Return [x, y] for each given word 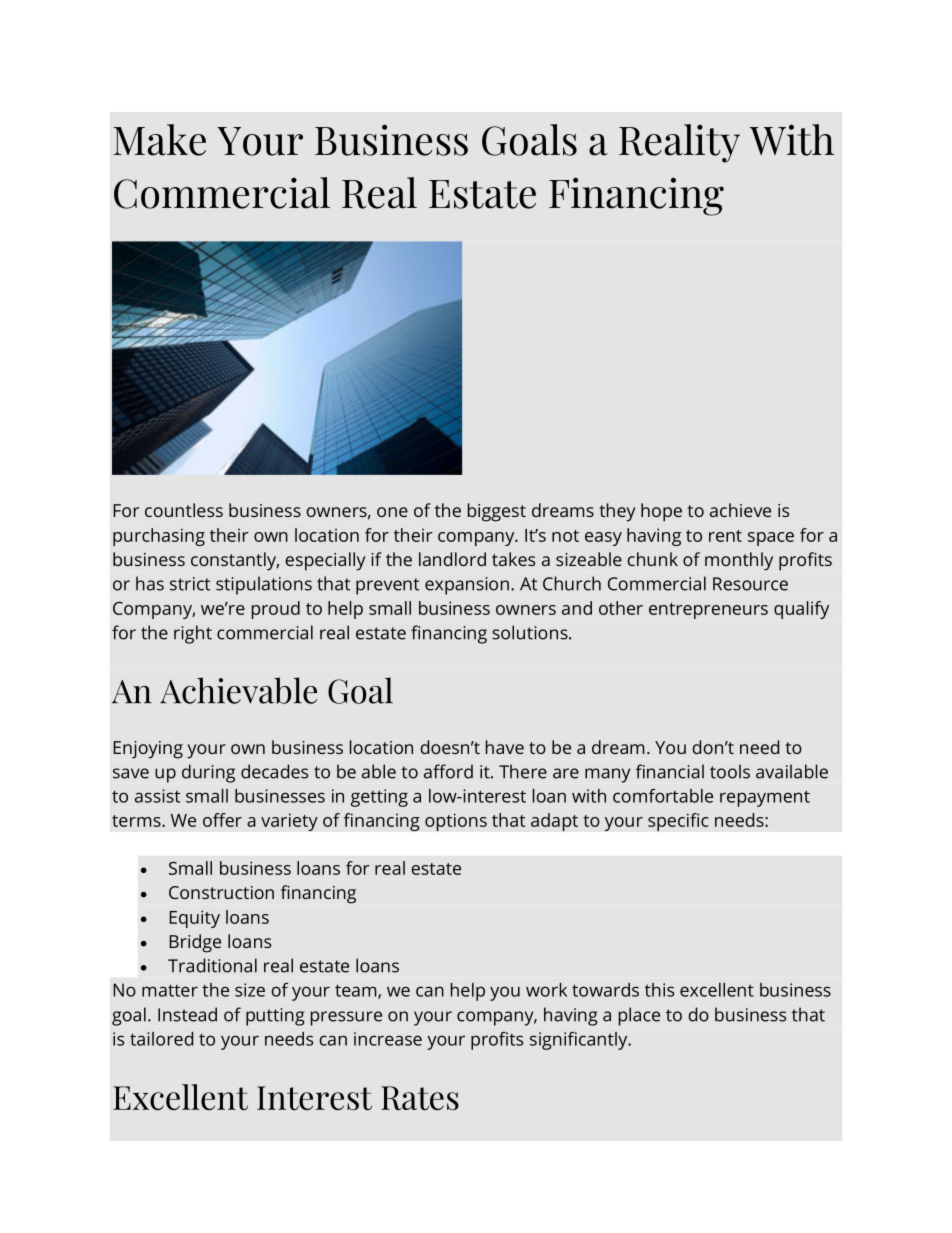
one [392, 512]
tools [730, 771]
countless [184, 510]
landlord [452, 559]
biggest [497, 512]
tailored [161, 1039]
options [456, 822]
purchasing [159, 537]
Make [159, 140]
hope [661, 512]
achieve [740, 510]
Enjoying [148, 750]
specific [678, 822]
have [505, 747]
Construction [221, 892]
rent [725, 536]
